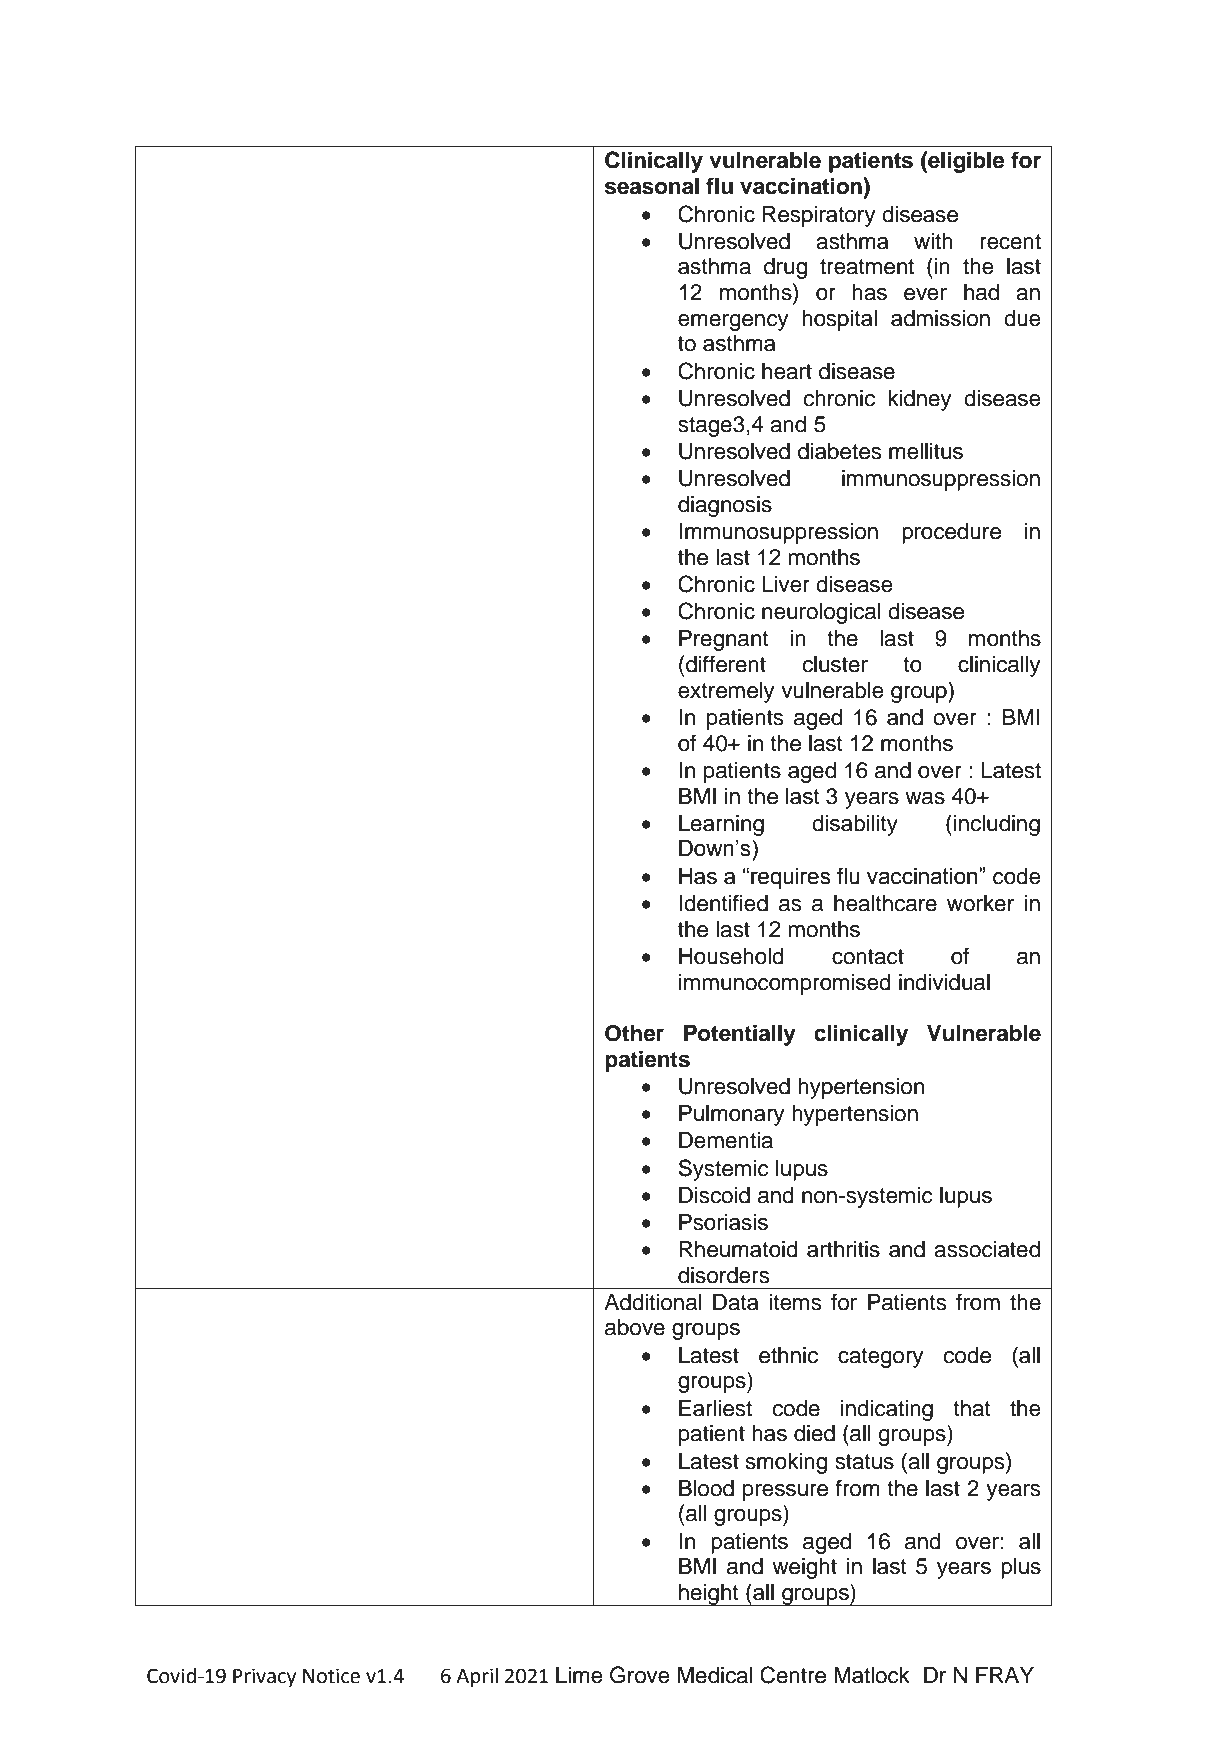  Describe the element at coordinates (634, 1033) in the screenshot. I see `Other` at that location.
